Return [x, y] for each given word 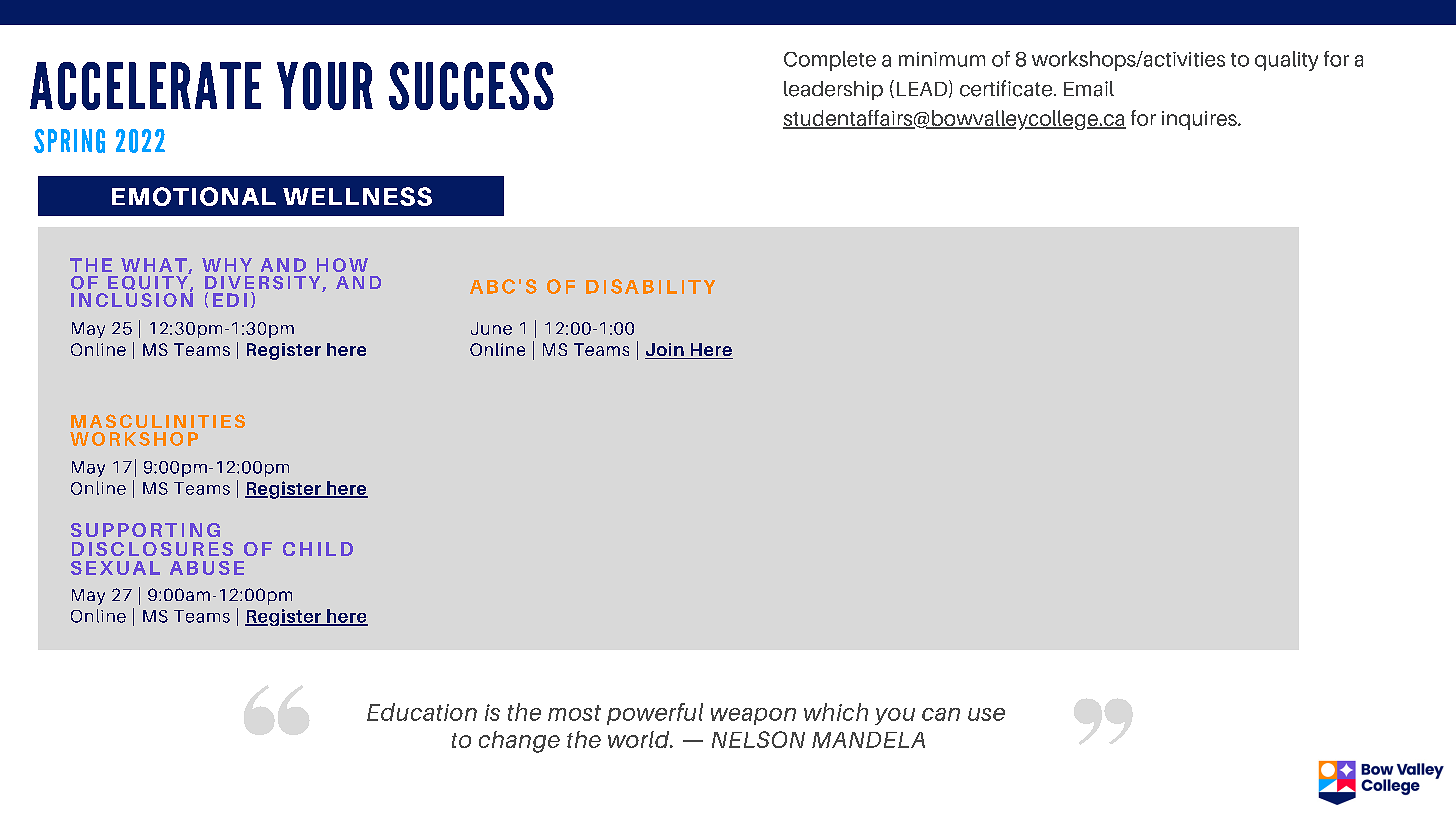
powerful [655, 714]
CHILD [318, 549]
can [941, 714]
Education [422, 712]
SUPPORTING [145, 530]
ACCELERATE [145, 86]
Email [1089, 89]
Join [665, 351]
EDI [230, 300]
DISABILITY [650, 286]
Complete [830, 61]
